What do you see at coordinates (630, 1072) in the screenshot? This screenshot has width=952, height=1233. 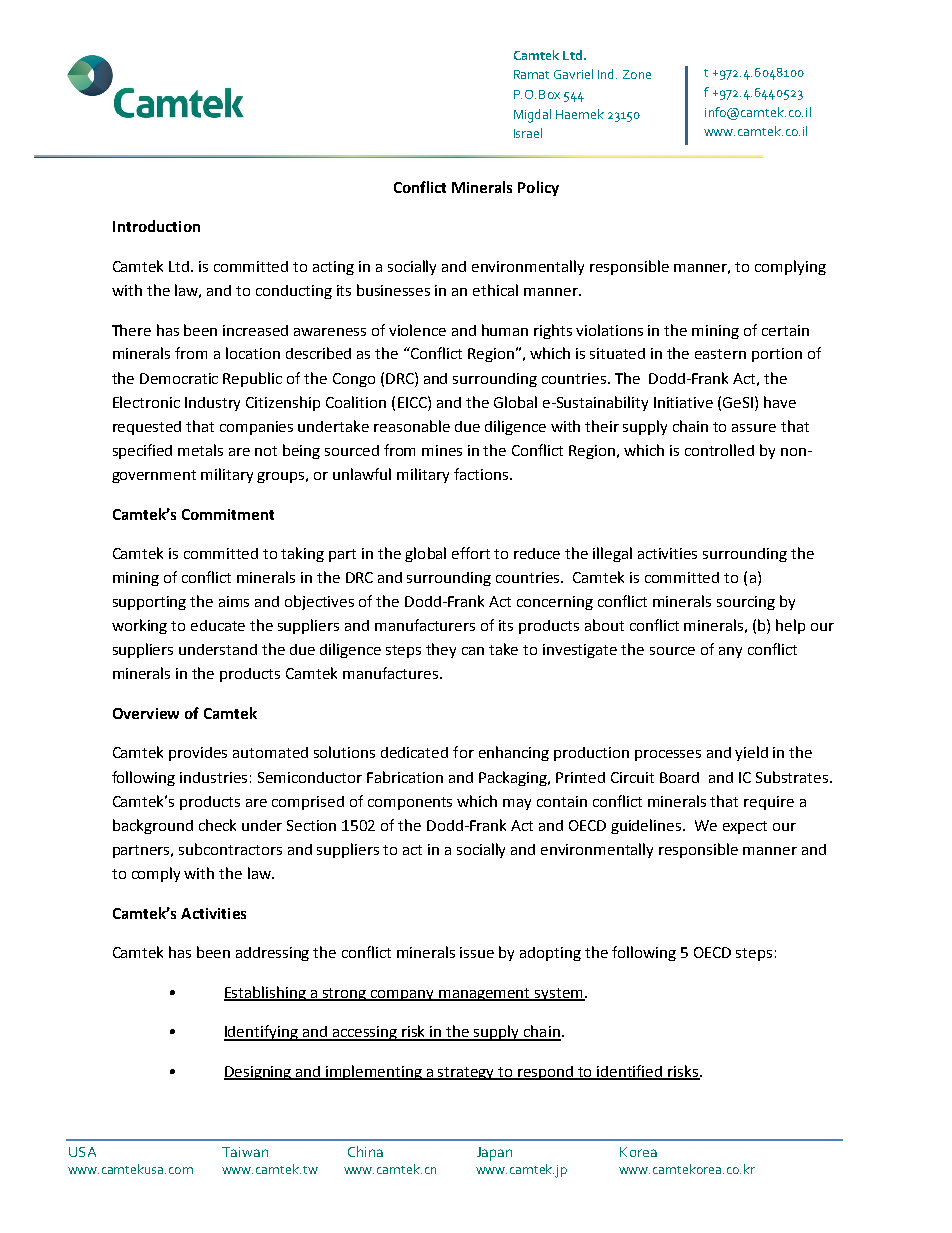 I see `identified` at bounding box center [630, 1072].
